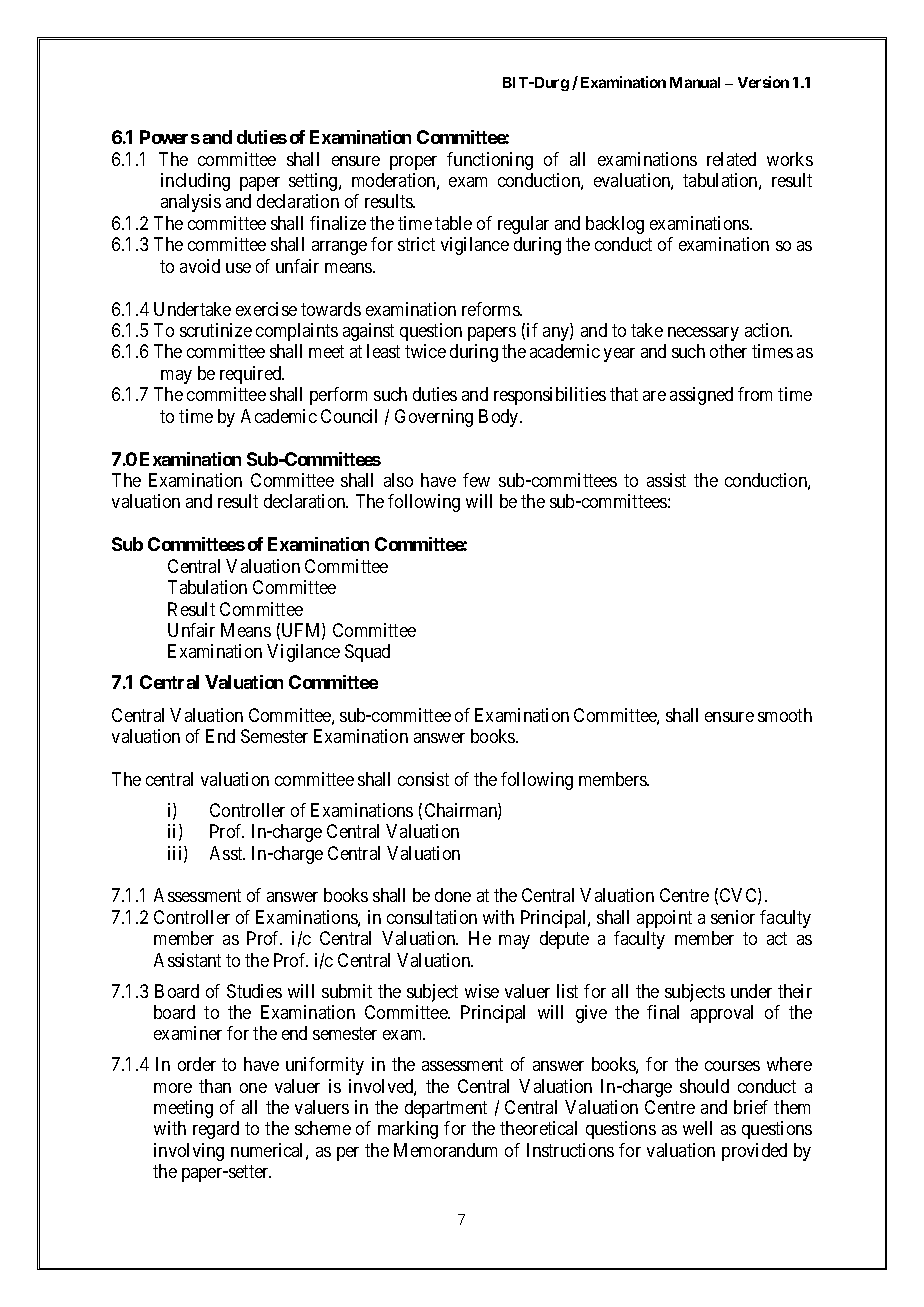 The height and width of the screenshot is (1307, 924). I want to click on necessary, so click(703, 334).
